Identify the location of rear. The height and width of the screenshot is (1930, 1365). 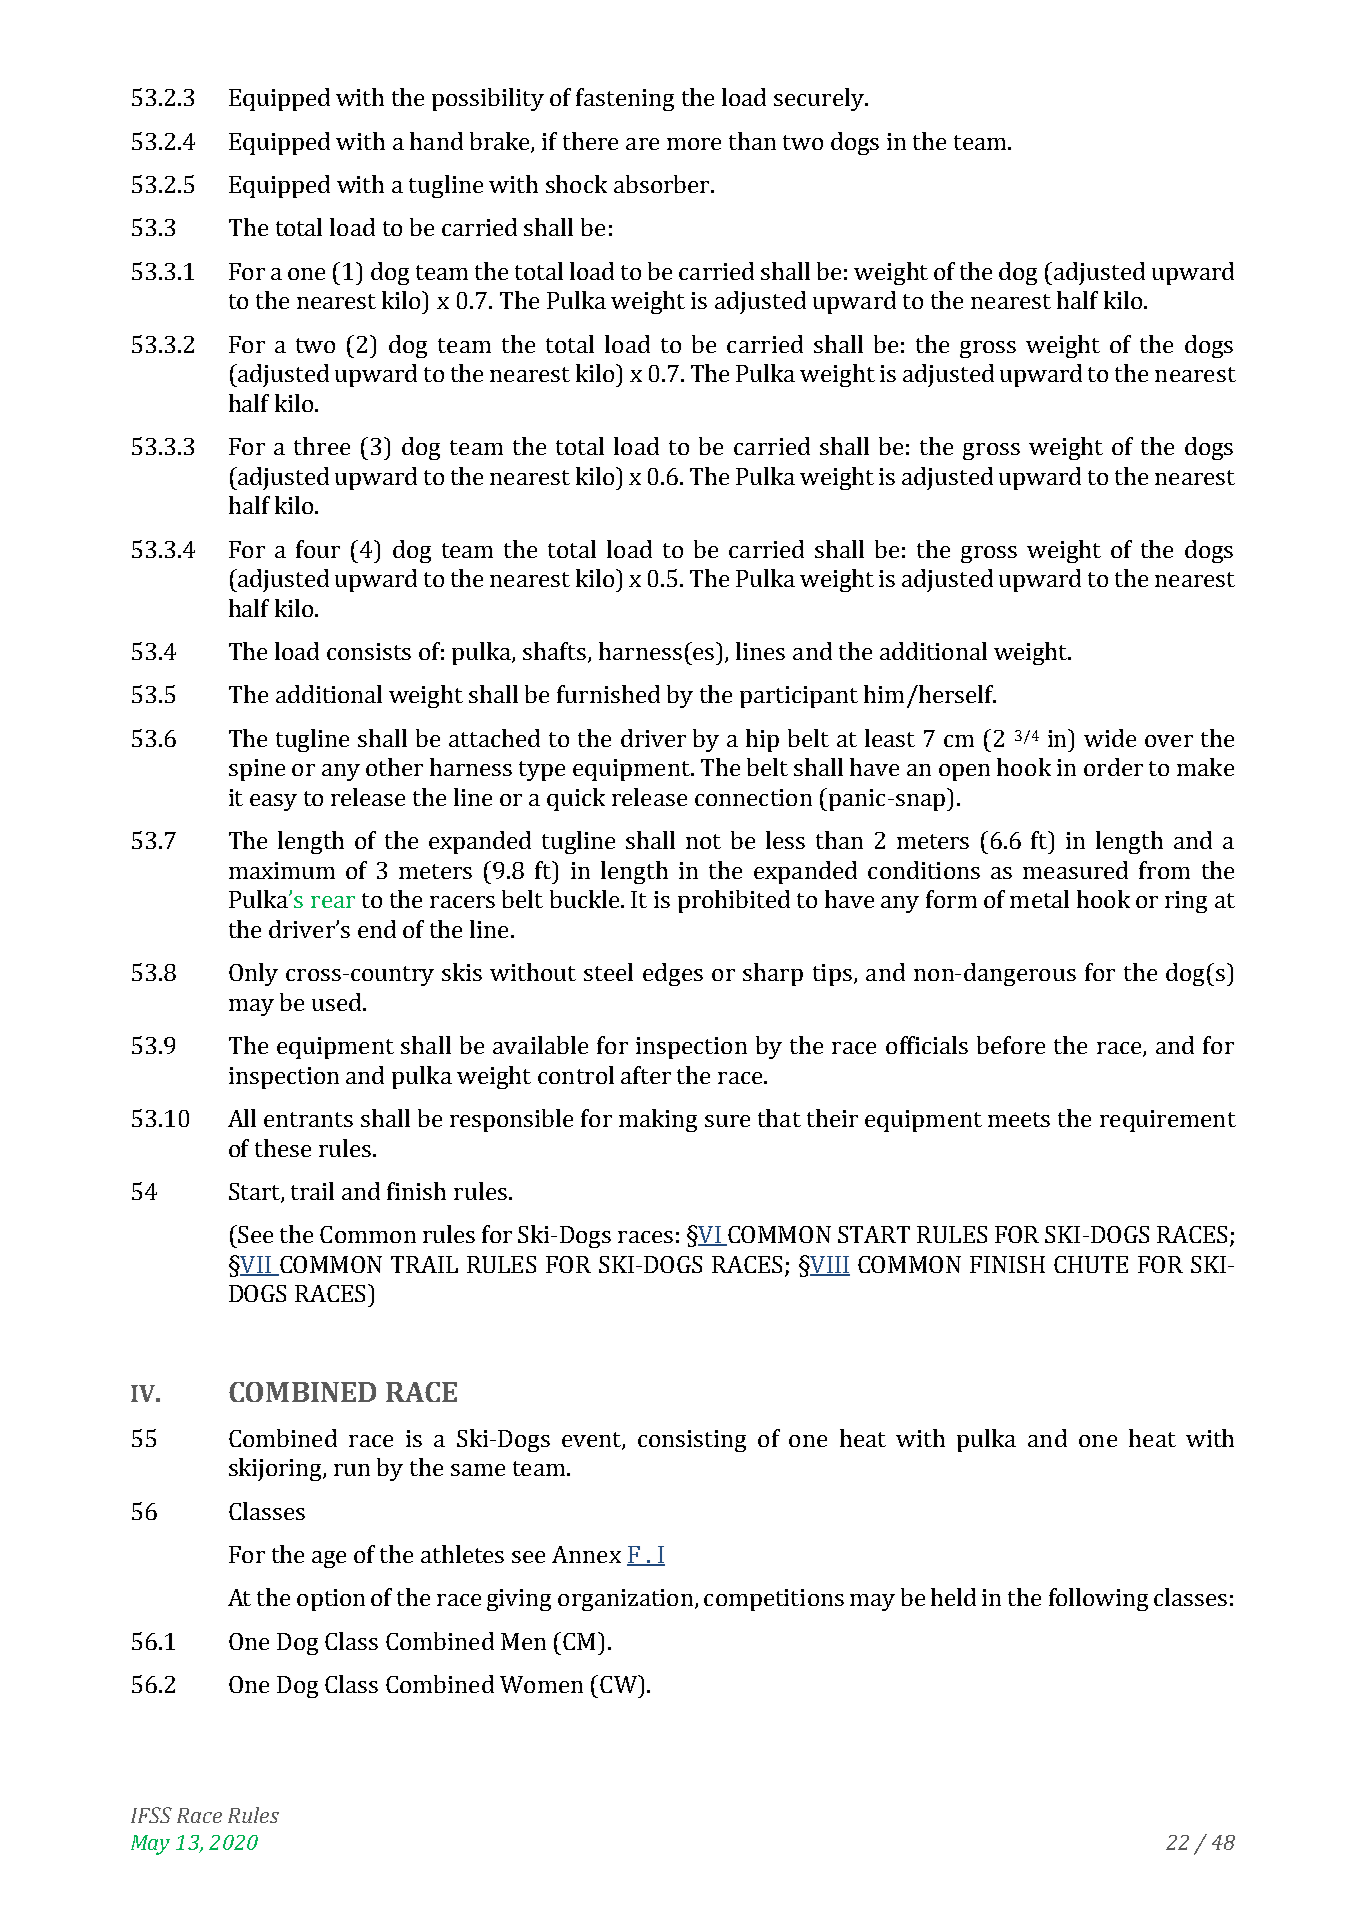
(333, 902).
